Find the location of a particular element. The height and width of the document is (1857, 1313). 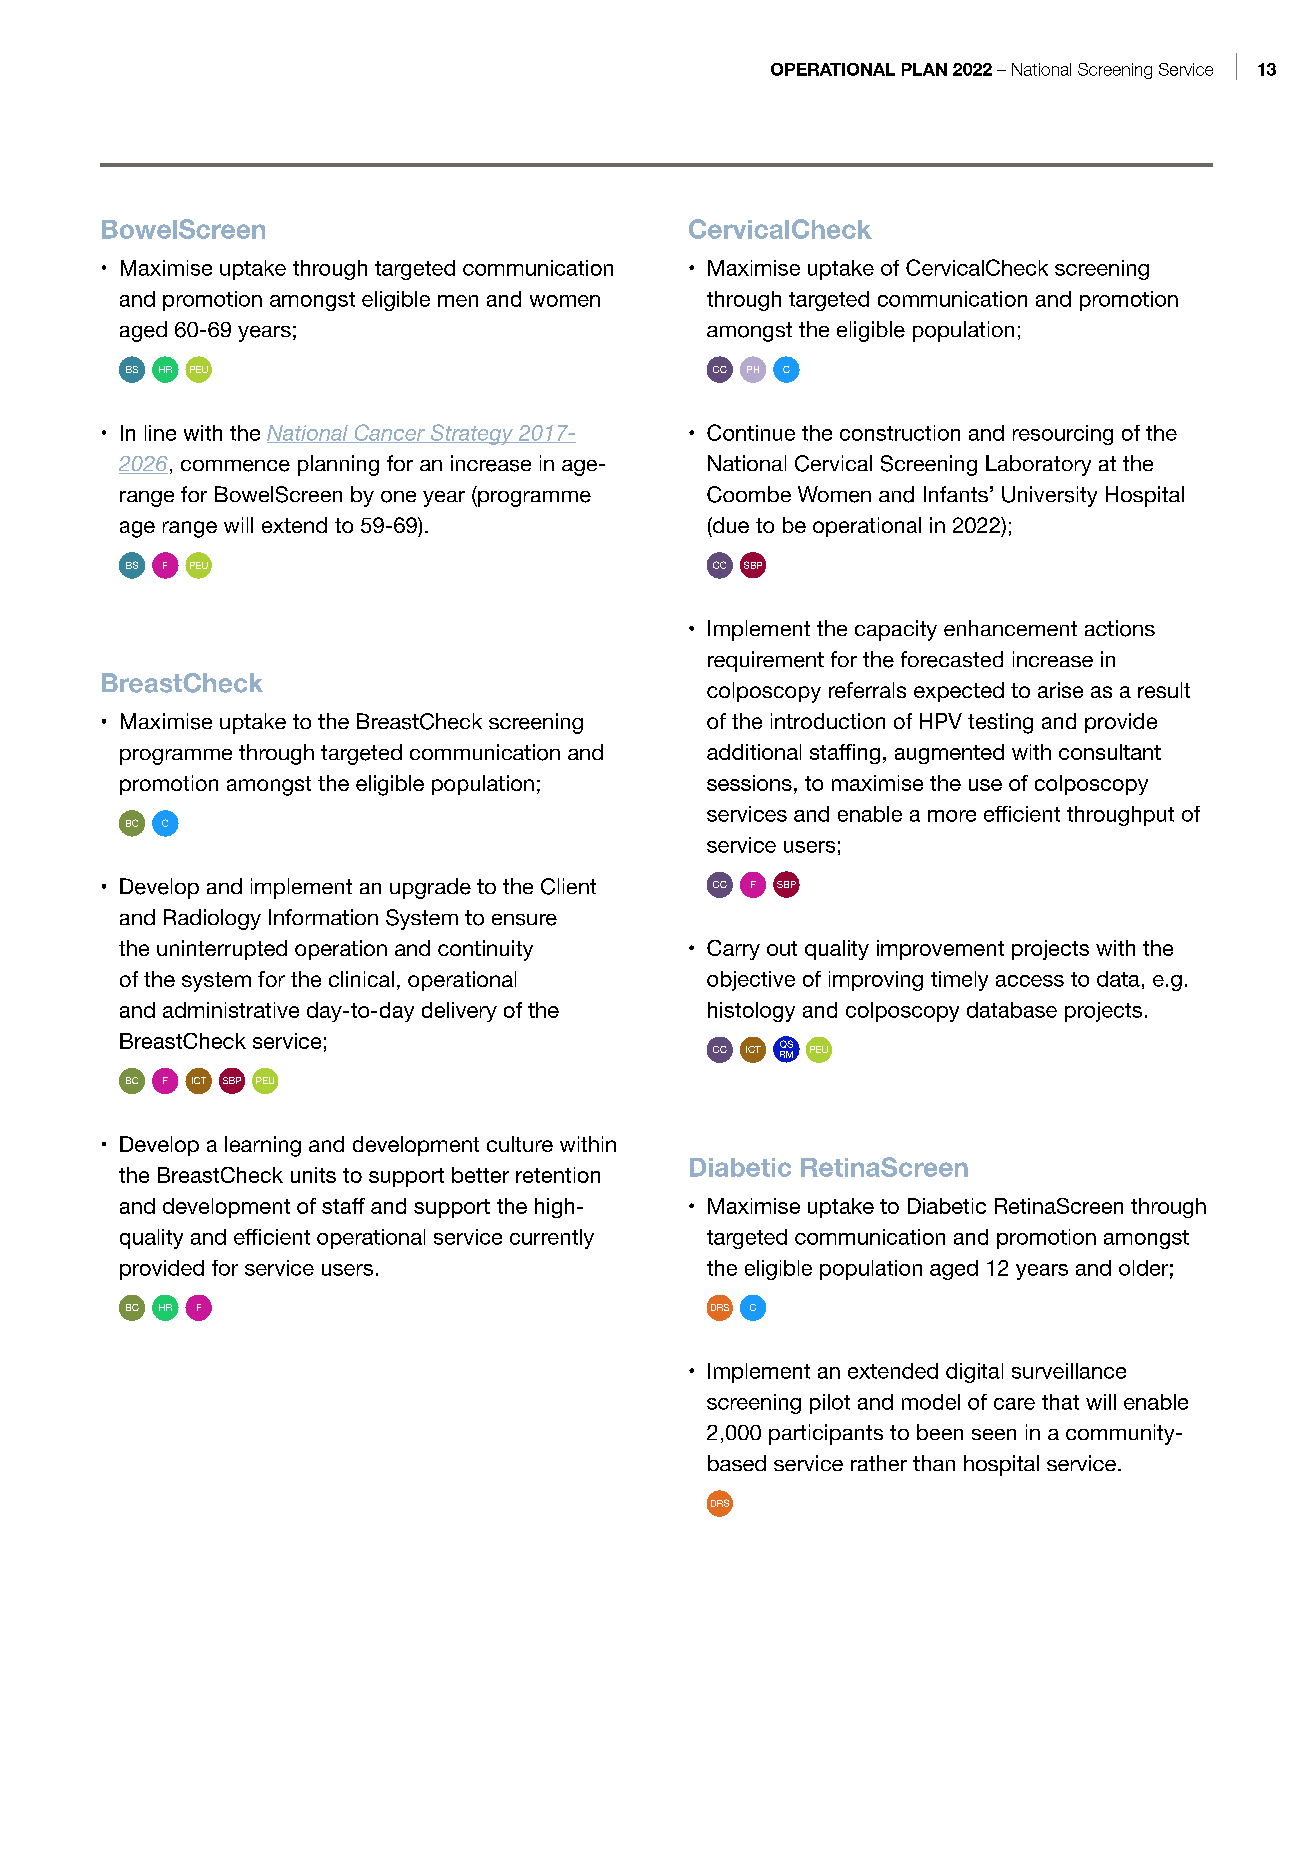

commence is located at coordinates (235, 466).
